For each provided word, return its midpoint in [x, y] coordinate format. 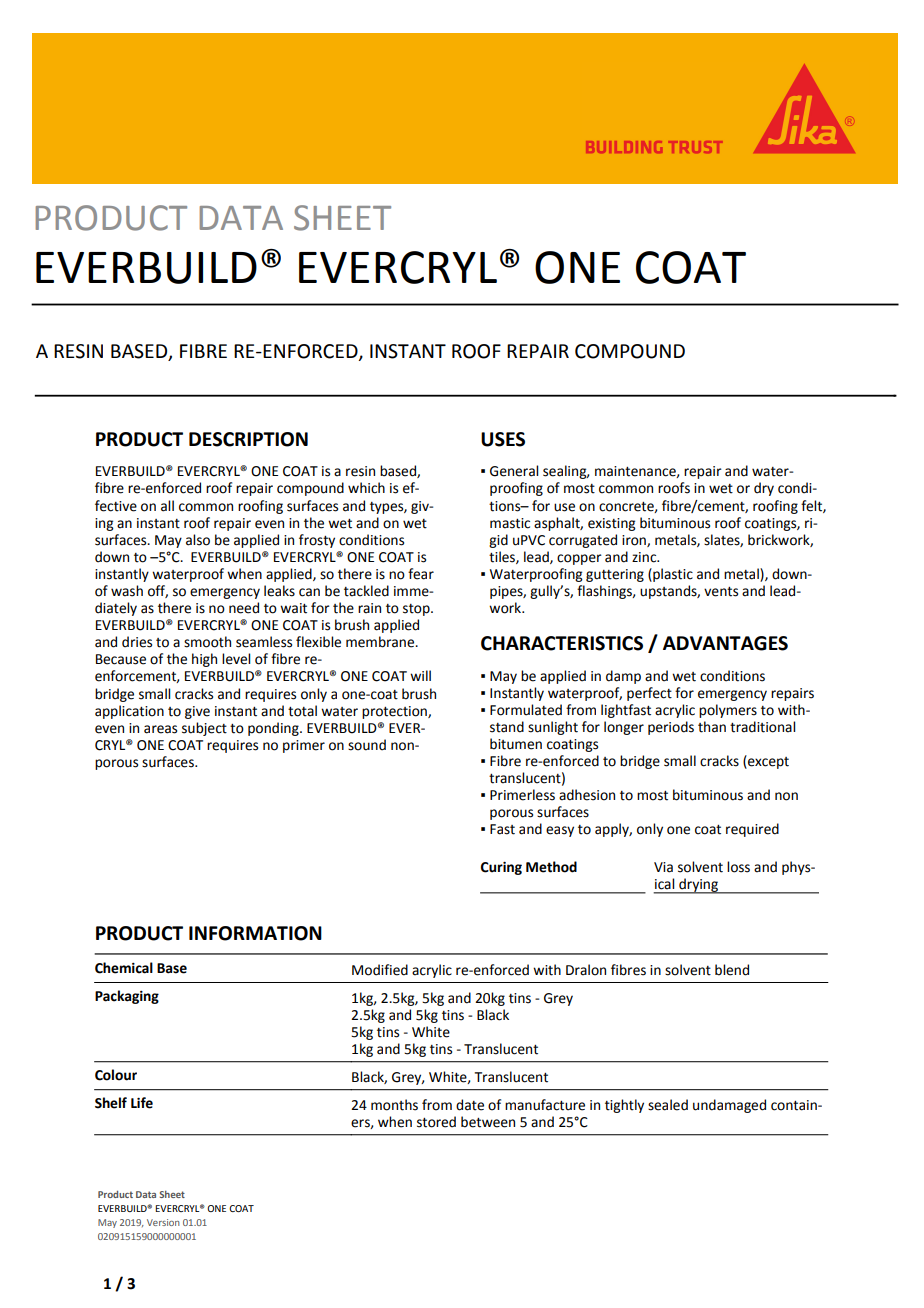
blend [732, 970]
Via [663, 867]
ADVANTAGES [725, 643]
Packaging [127, 997]
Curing [501, 868]
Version [163, 1222]
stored [436, 1122]
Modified [380, 970]
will [420, 675]
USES [503, 439]
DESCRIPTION [248, 439]
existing [612, 524]
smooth [207, 642]
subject [204, 729]
